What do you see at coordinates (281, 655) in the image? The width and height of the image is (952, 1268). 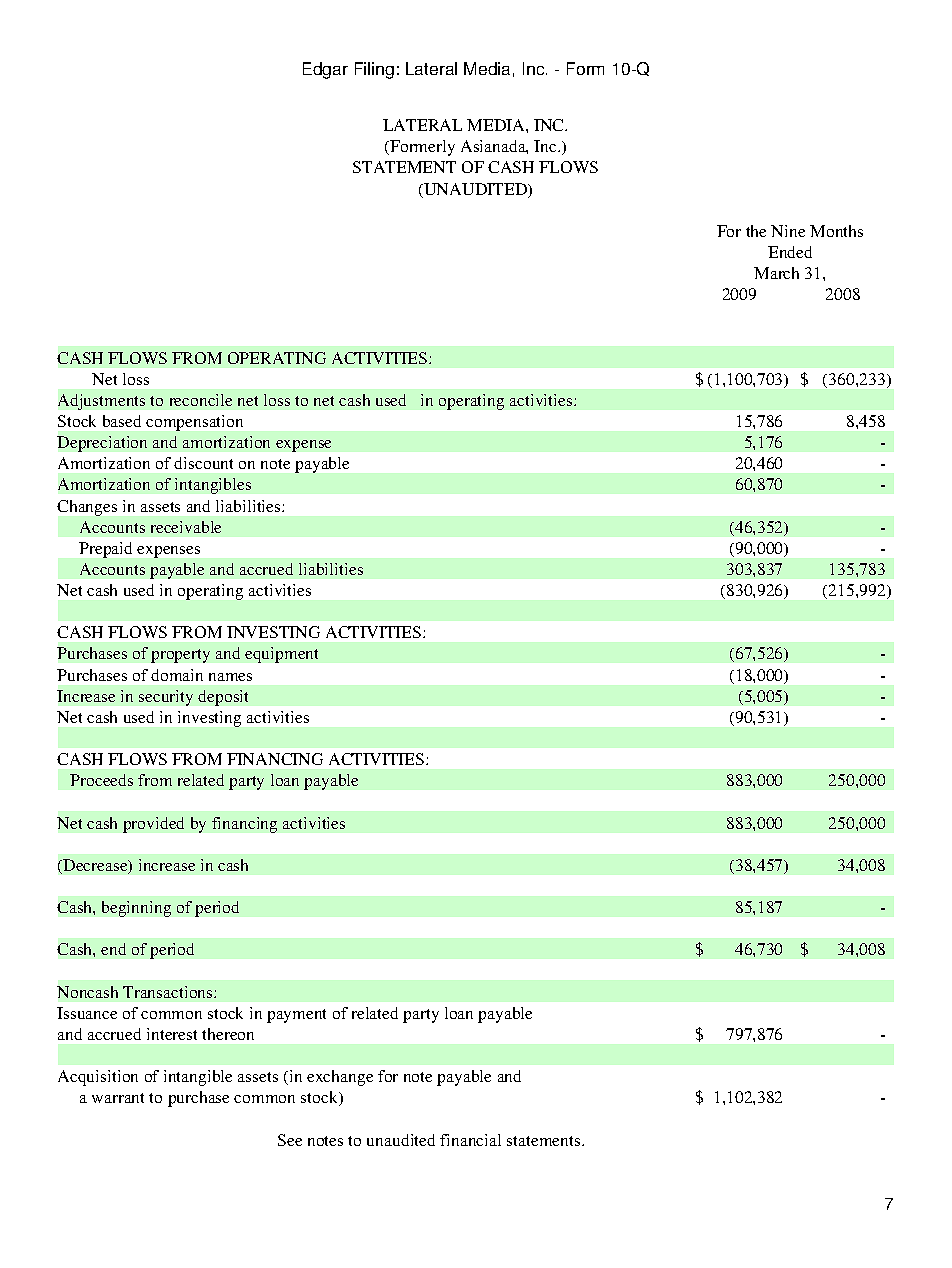 I see `equipment` at bounding box center [281, 655].
